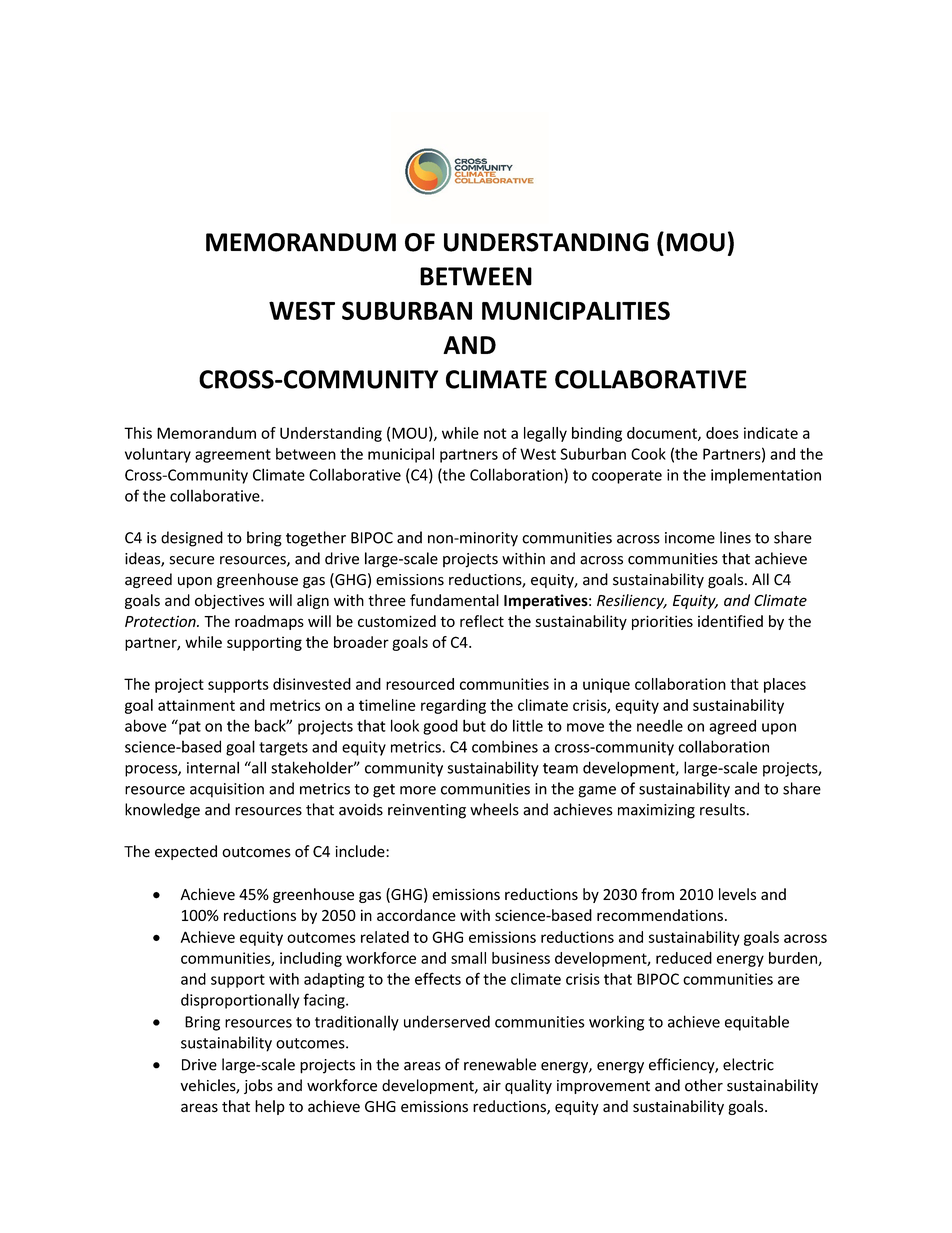  What do you see at coordinates (495, 433) in the screenshot?
I see `not` at bounding box center [495, 433].
